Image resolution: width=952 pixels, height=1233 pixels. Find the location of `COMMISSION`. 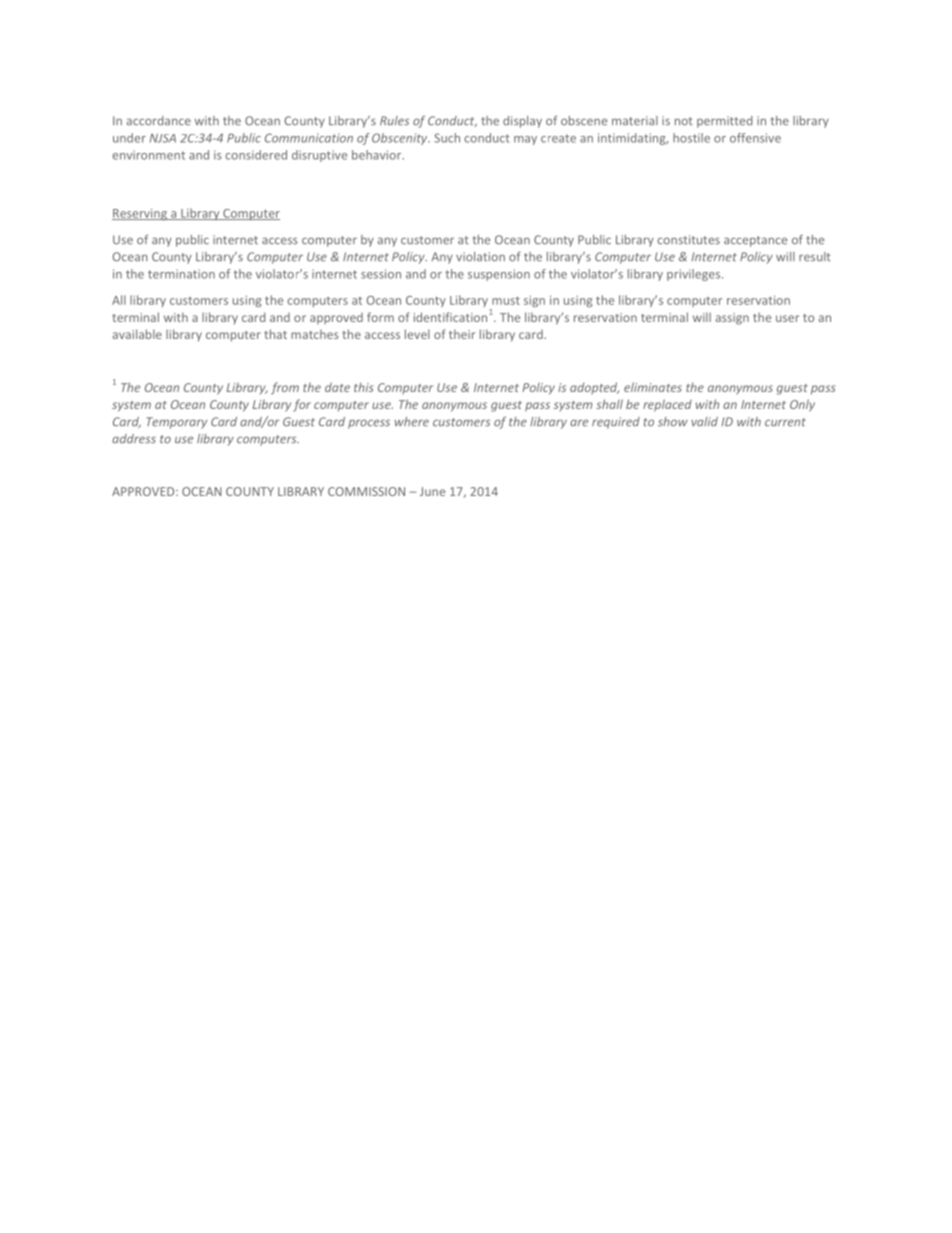

COMMISSION is located at coordinates (366, 491).
